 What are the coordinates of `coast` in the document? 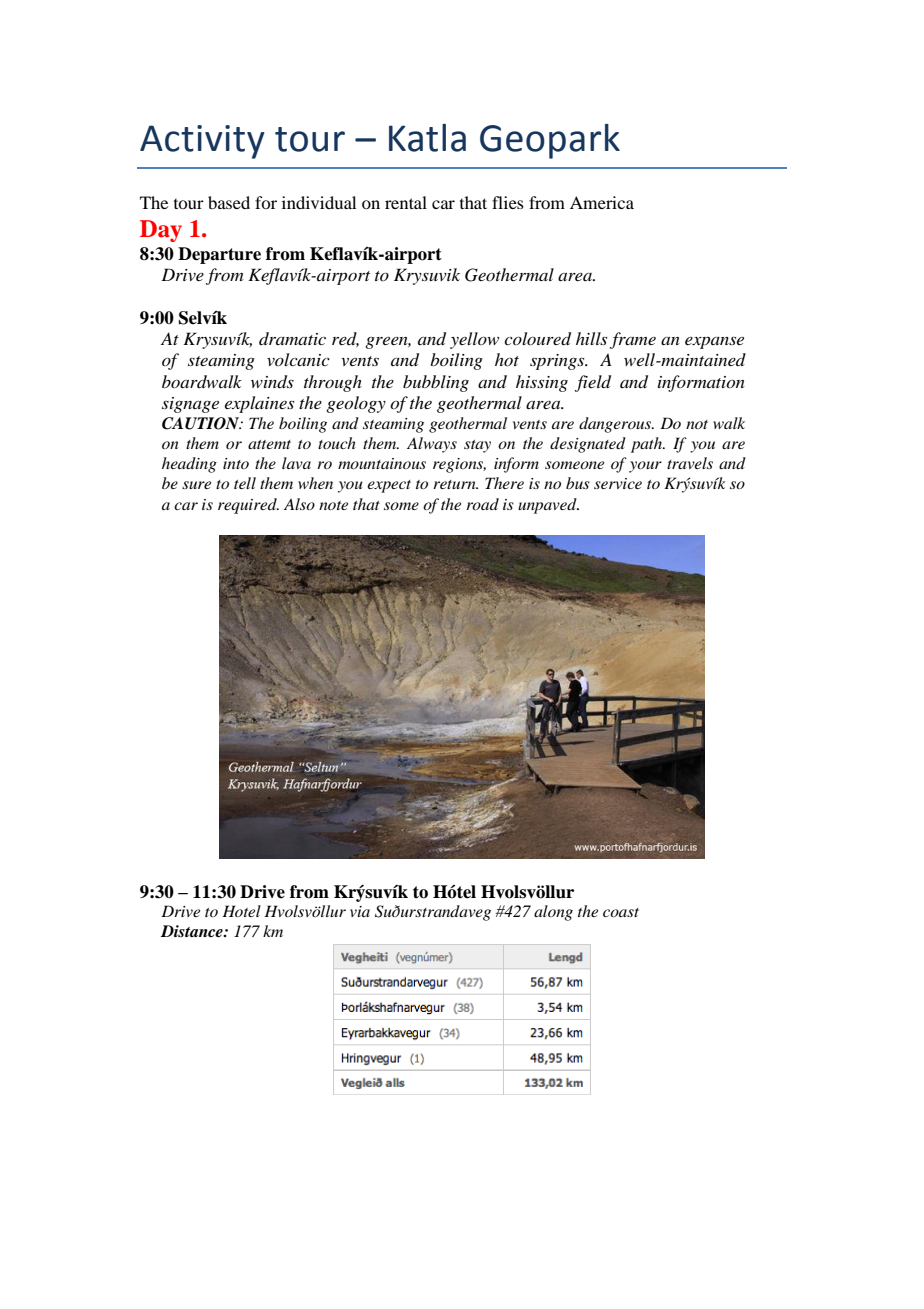 It's located at (621, 912).
